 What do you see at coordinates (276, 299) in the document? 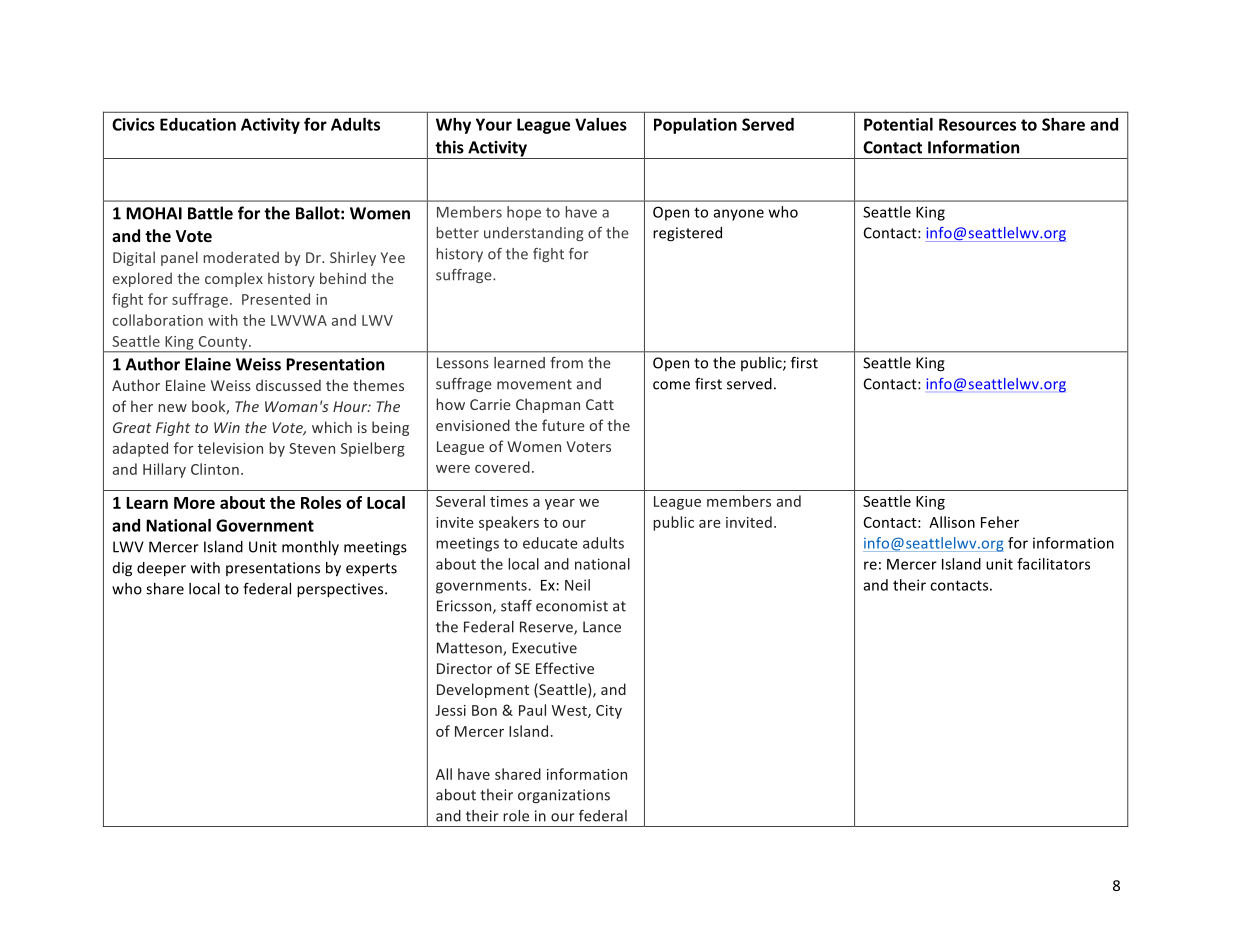
I see `Presented` at bounding box center [276, 299].
